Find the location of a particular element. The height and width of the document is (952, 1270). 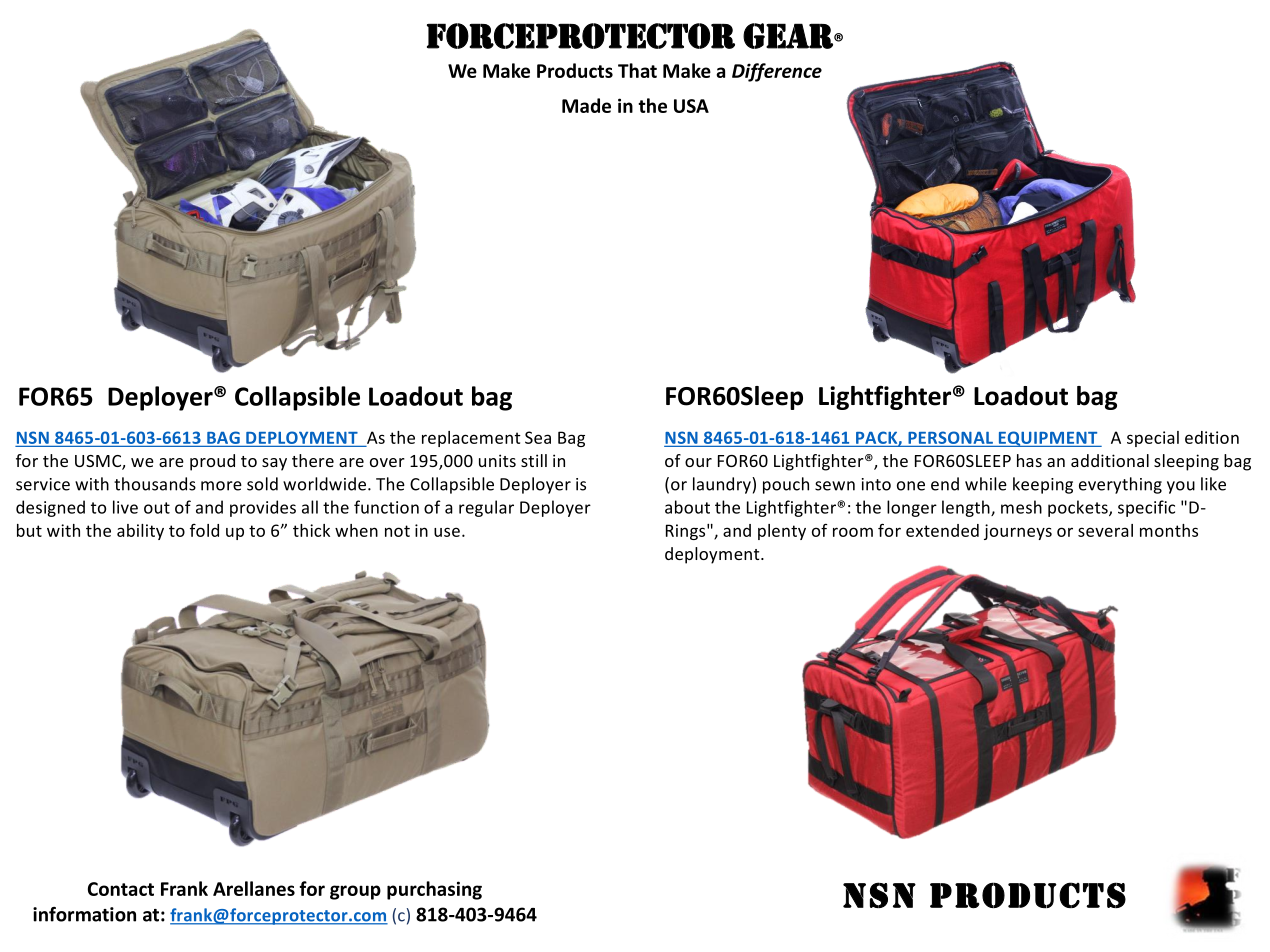

journeys is located at coordinates (1018, 532).
